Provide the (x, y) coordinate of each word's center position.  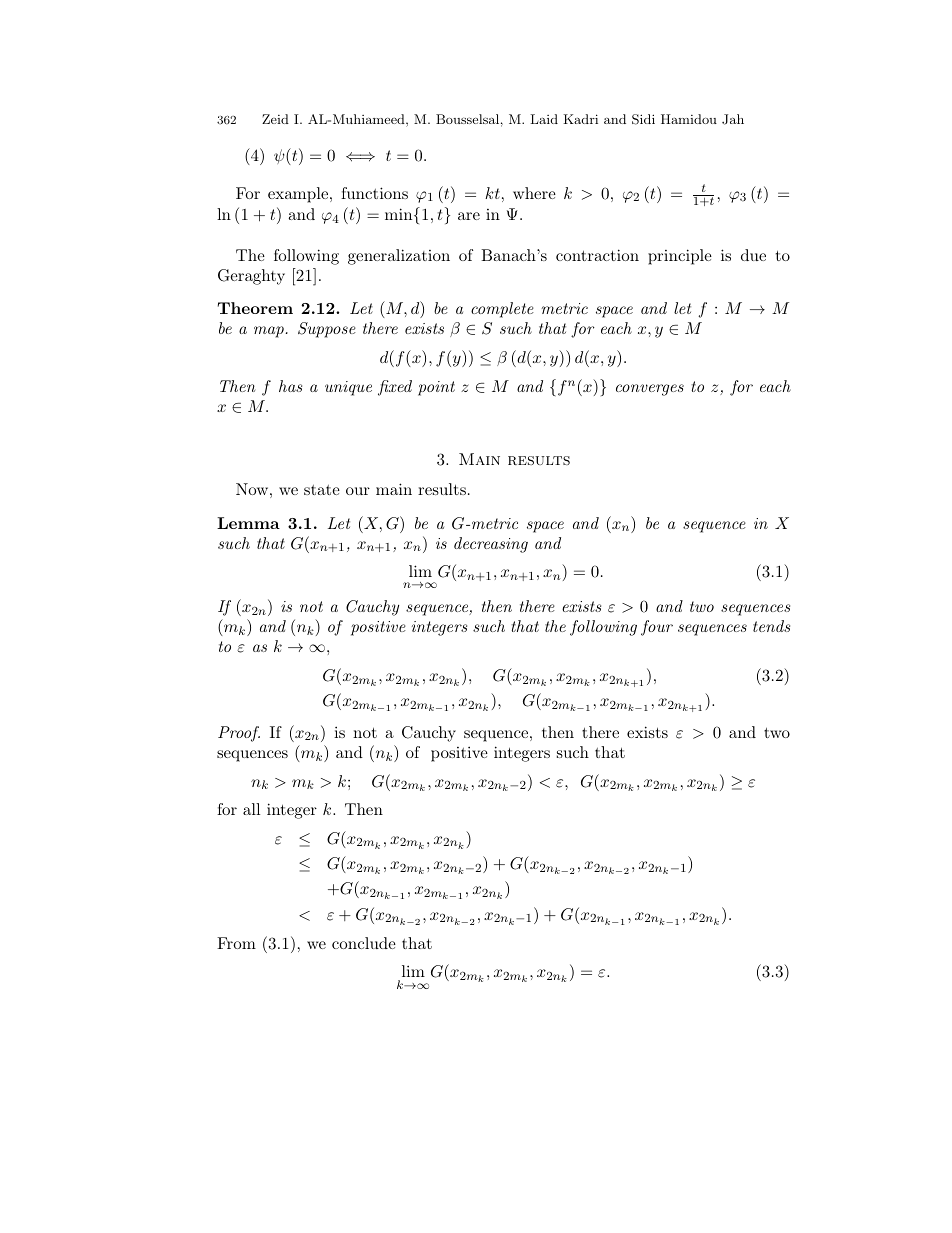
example (298, 195)
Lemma (248, 523)
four (657, 628)
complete (502, 310)
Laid (544, 119)
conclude (364, 943)
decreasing (491, 545)
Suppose (327, 330)
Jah (733, 119)
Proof (239, 734)
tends (771, 626)
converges (650, 390)
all (251, 809)
